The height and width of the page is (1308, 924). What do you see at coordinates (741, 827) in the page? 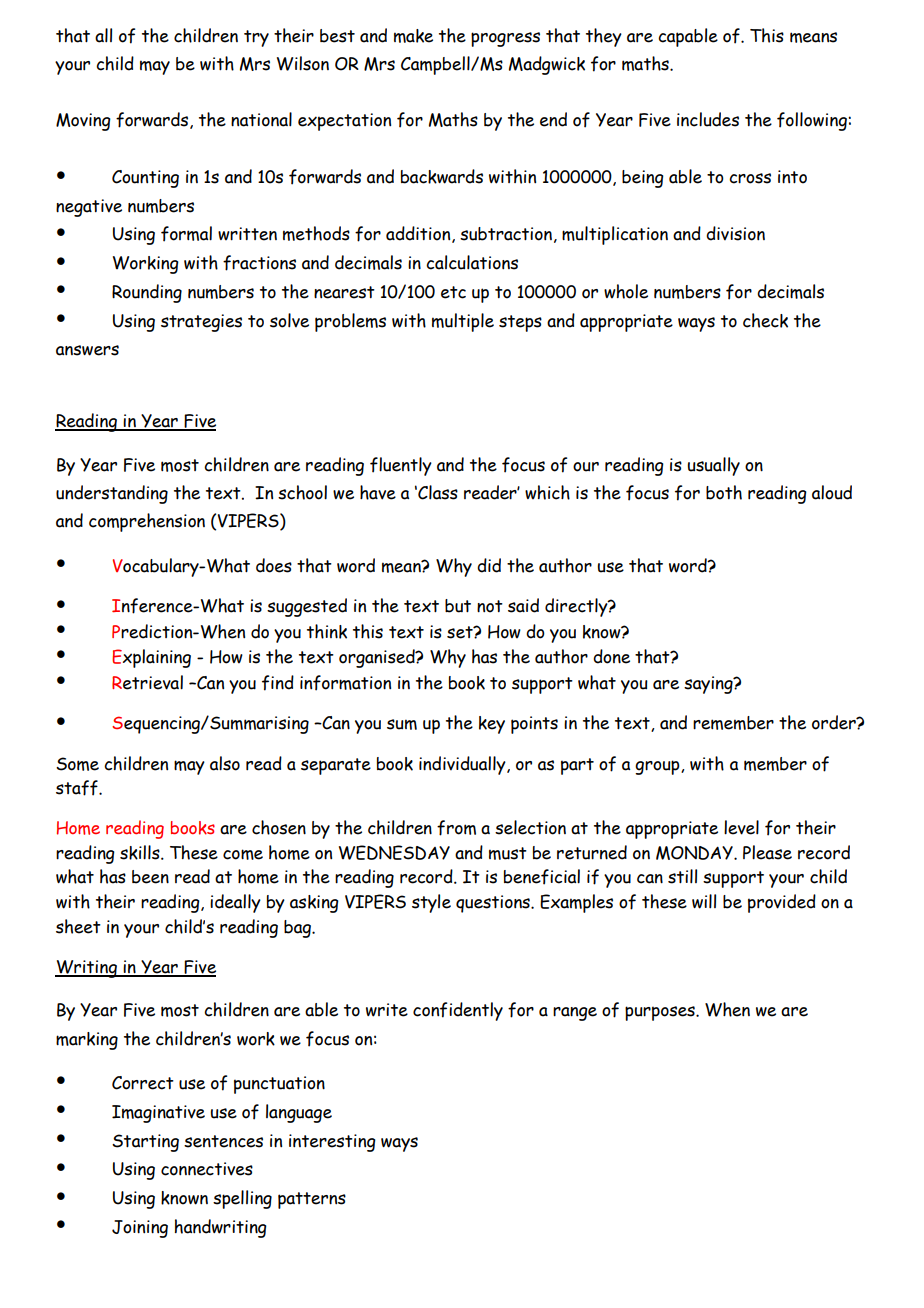
I see `level` at bounding box center [741, 827].
